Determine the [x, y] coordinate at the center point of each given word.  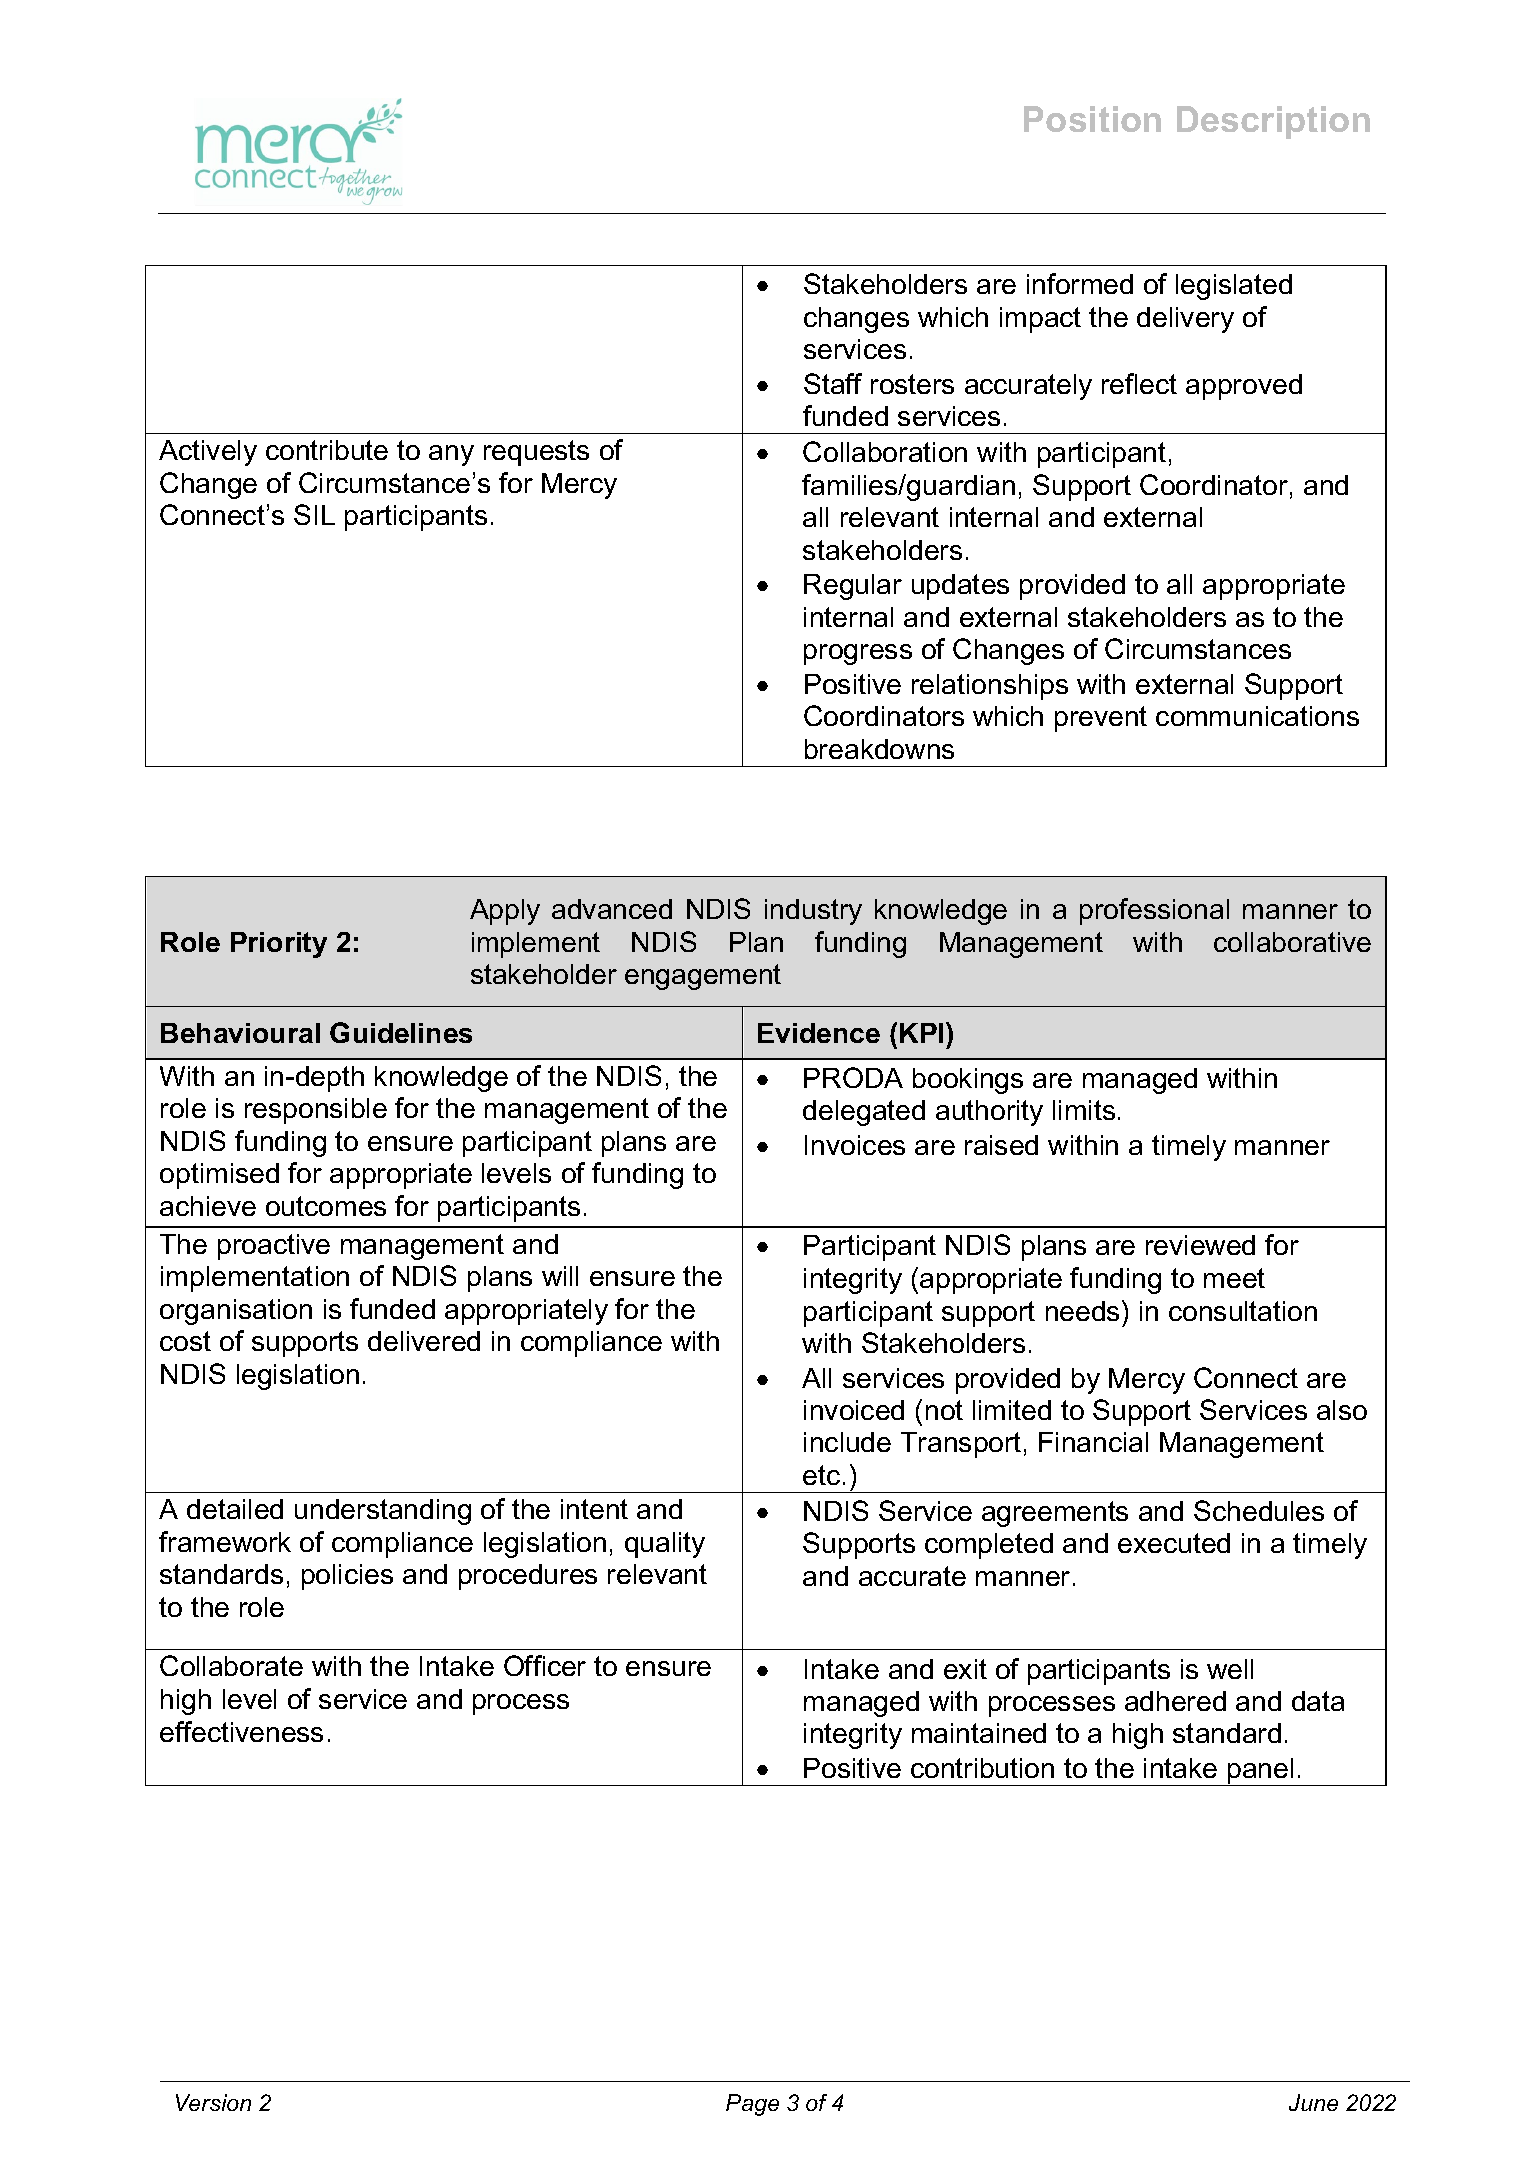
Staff [833, 383]
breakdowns [879, 749]
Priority [279, 945]
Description [1273, 122]
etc [821, 1475]
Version [213, 2102]
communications [1257, 716]
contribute [327, 450]
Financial [1093, 1442]
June [1313, 2102]
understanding [383, 1512]
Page [752, 2105]
